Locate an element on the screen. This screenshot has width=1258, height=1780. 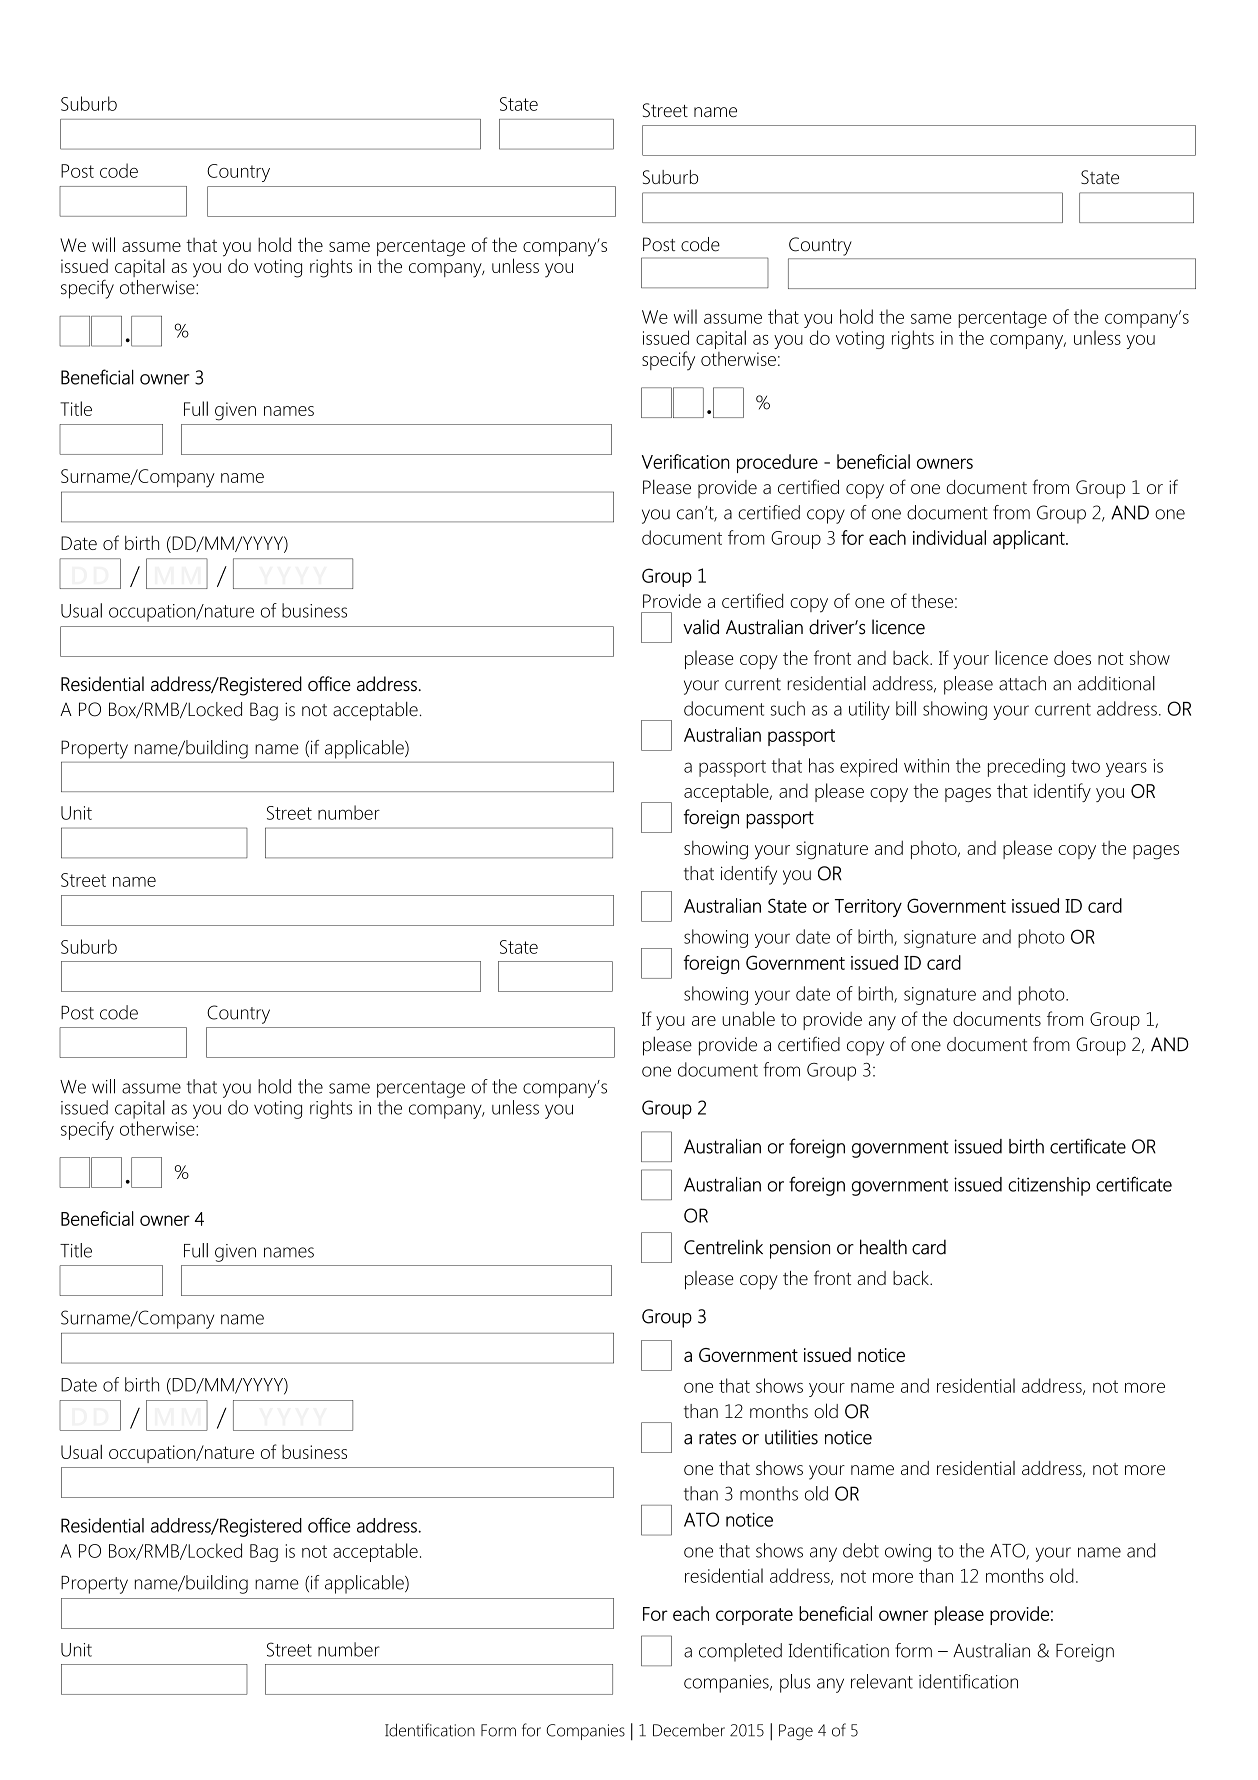
unable is located at coordinates (748, 1018).
